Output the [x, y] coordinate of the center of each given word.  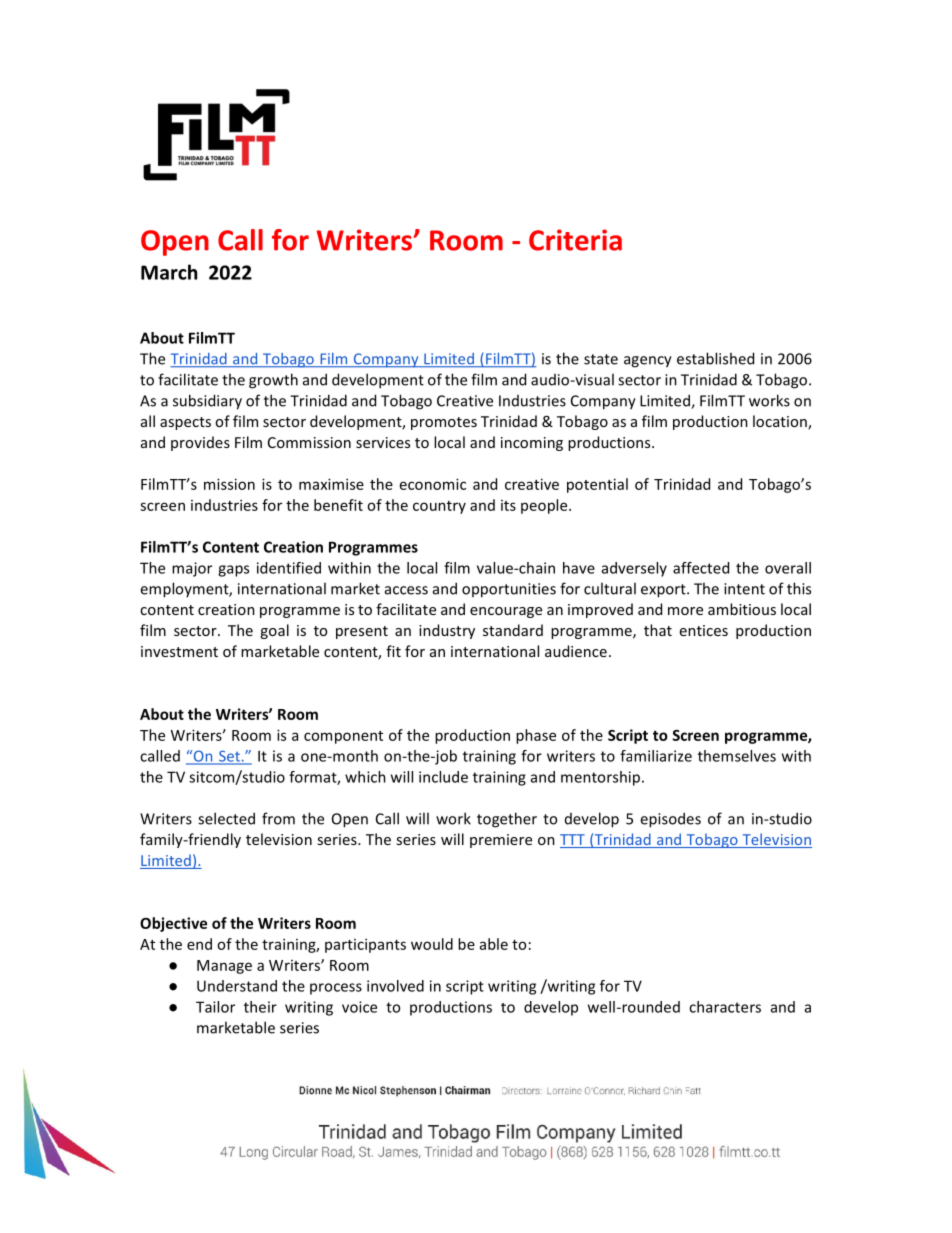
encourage [506, 612]
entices [704, 630]
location [781, 422]
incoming [532, 444]
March [169, 272]
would [432, 944]
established [715, 358]
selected [226, 818]
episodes [670, 820]
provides [200, 443]
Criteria [575, 240]
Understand [237, 986]
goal [274, 631]
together [507, 820]
